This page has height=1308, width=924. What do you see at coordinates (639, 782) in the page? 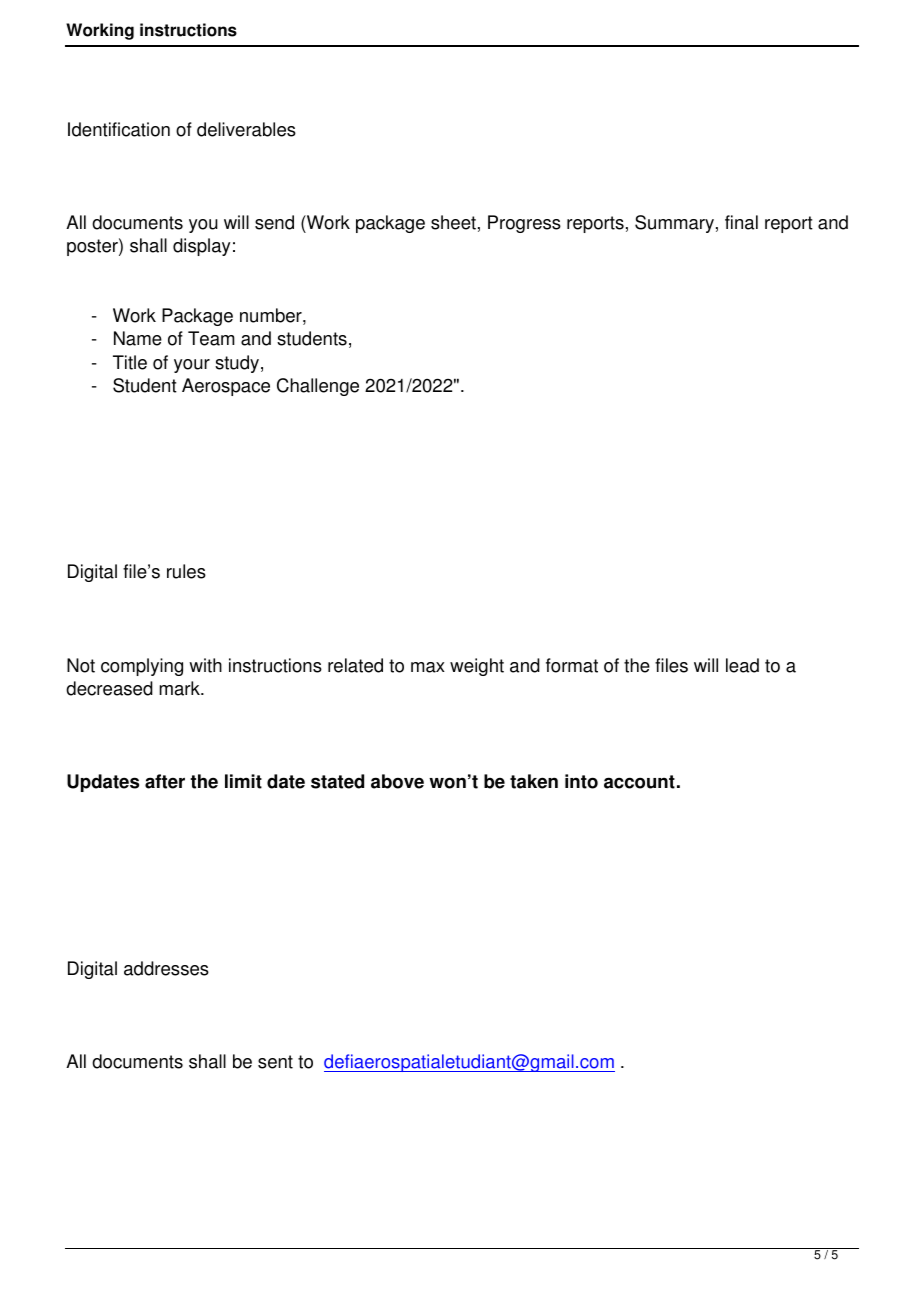
I see `account` at bounding box center [639, 782].
